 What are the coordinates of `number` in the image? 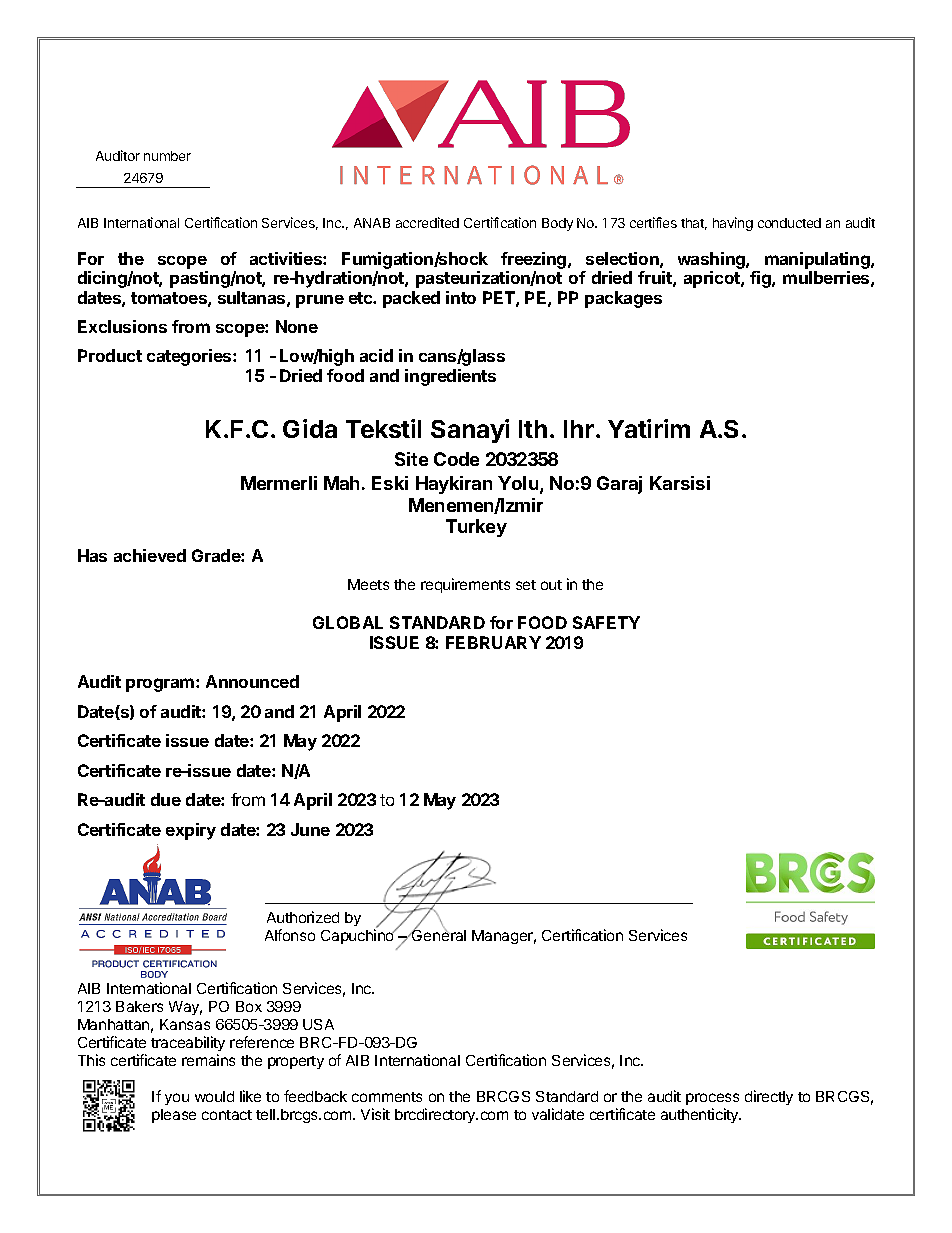 It's located at (167, 156).
